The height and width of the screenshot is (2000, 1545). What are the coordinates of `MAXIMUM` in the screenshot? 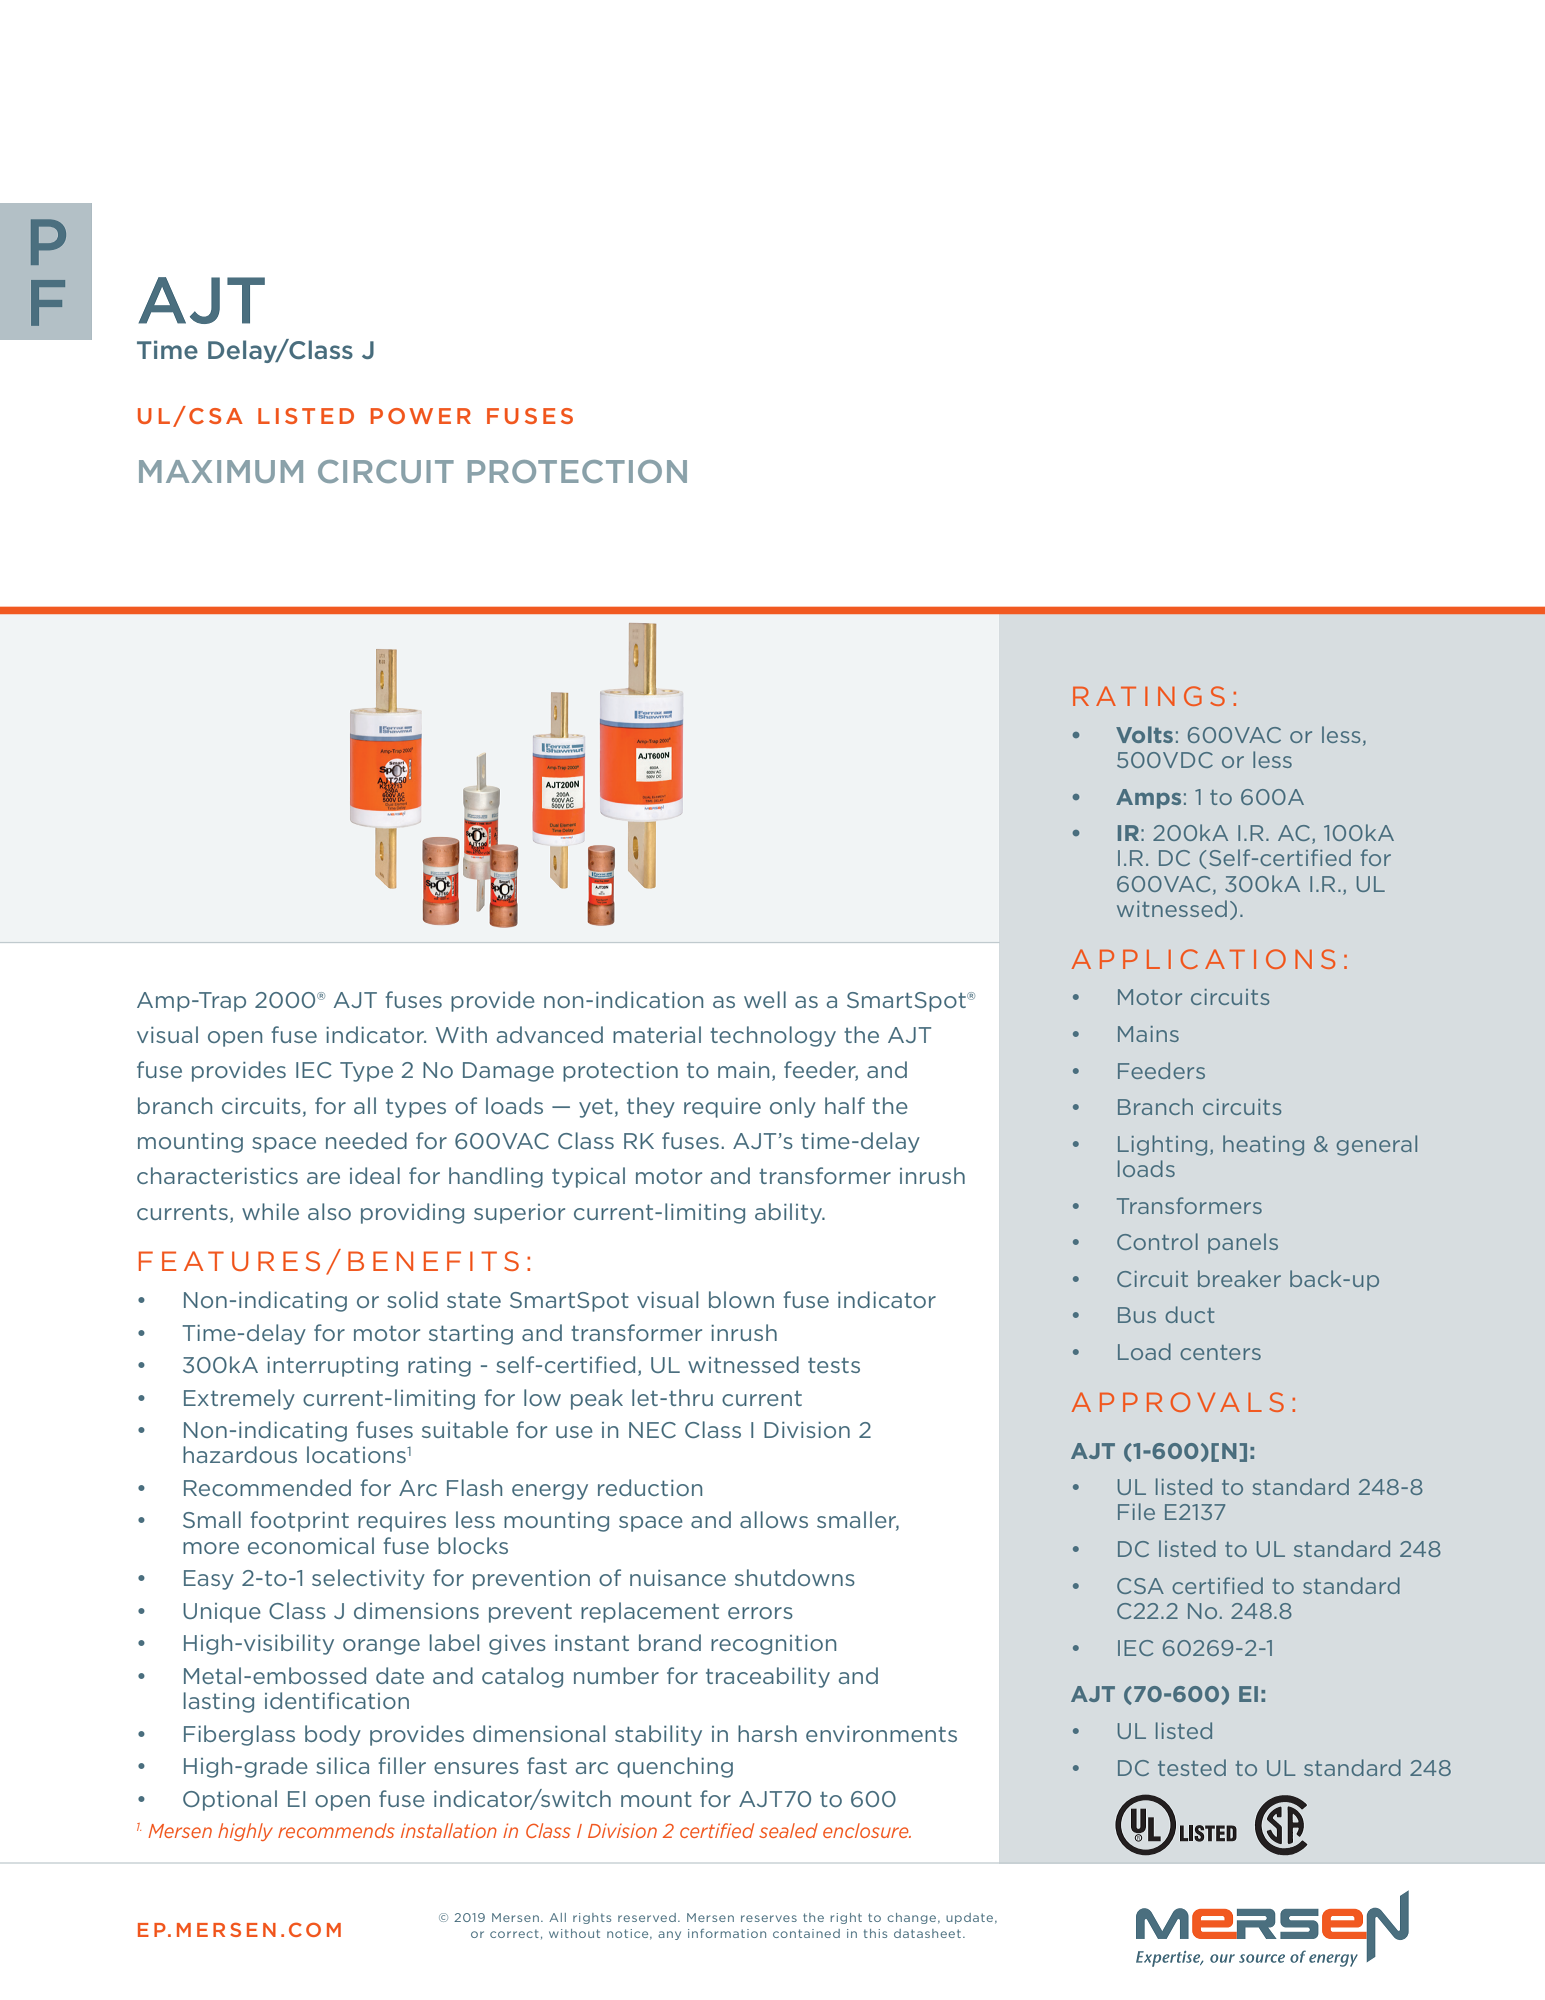 It's located at (221, 471).
